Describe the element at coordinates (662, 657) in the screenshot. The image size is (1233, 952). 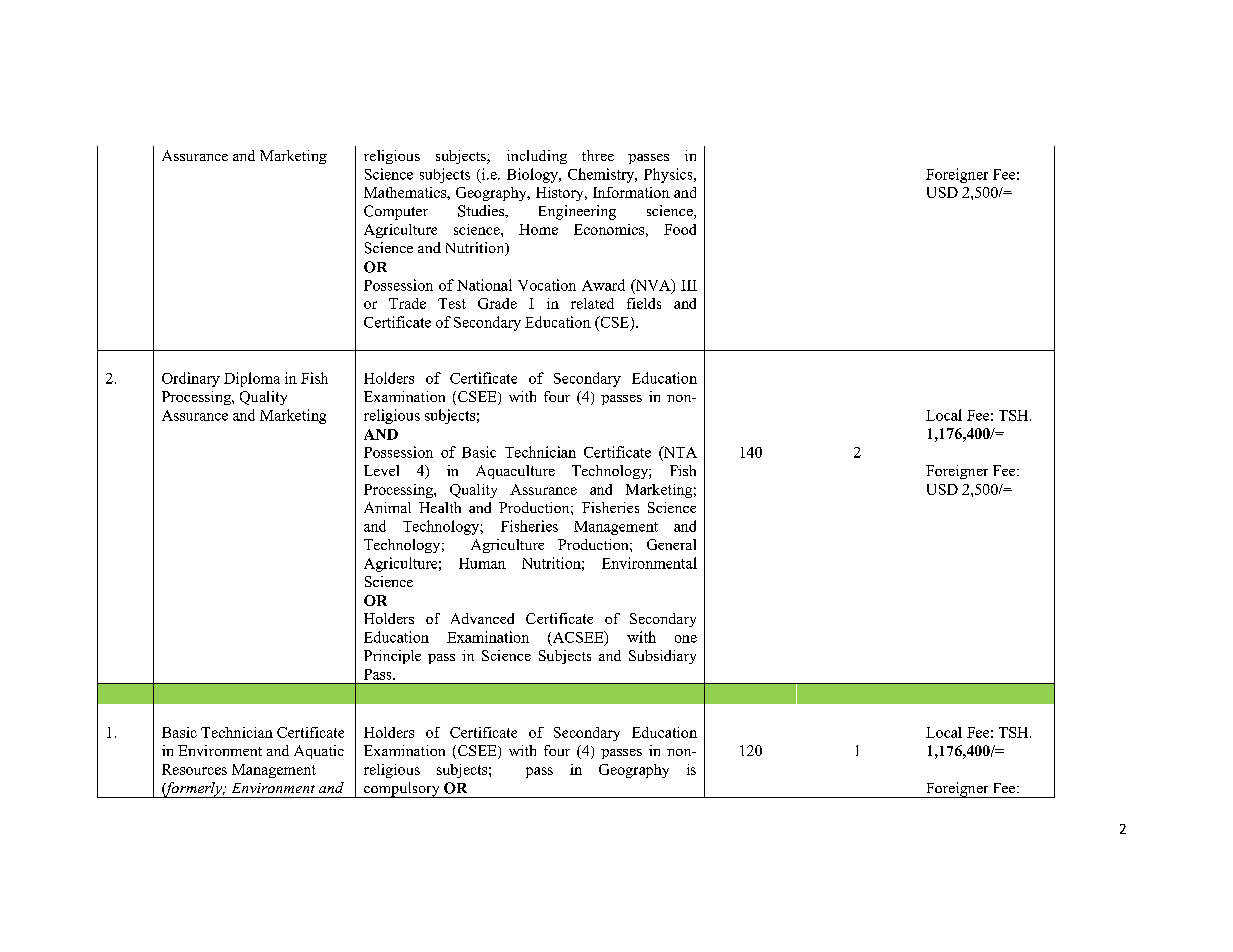
I see `Subsidiary` at that location.
